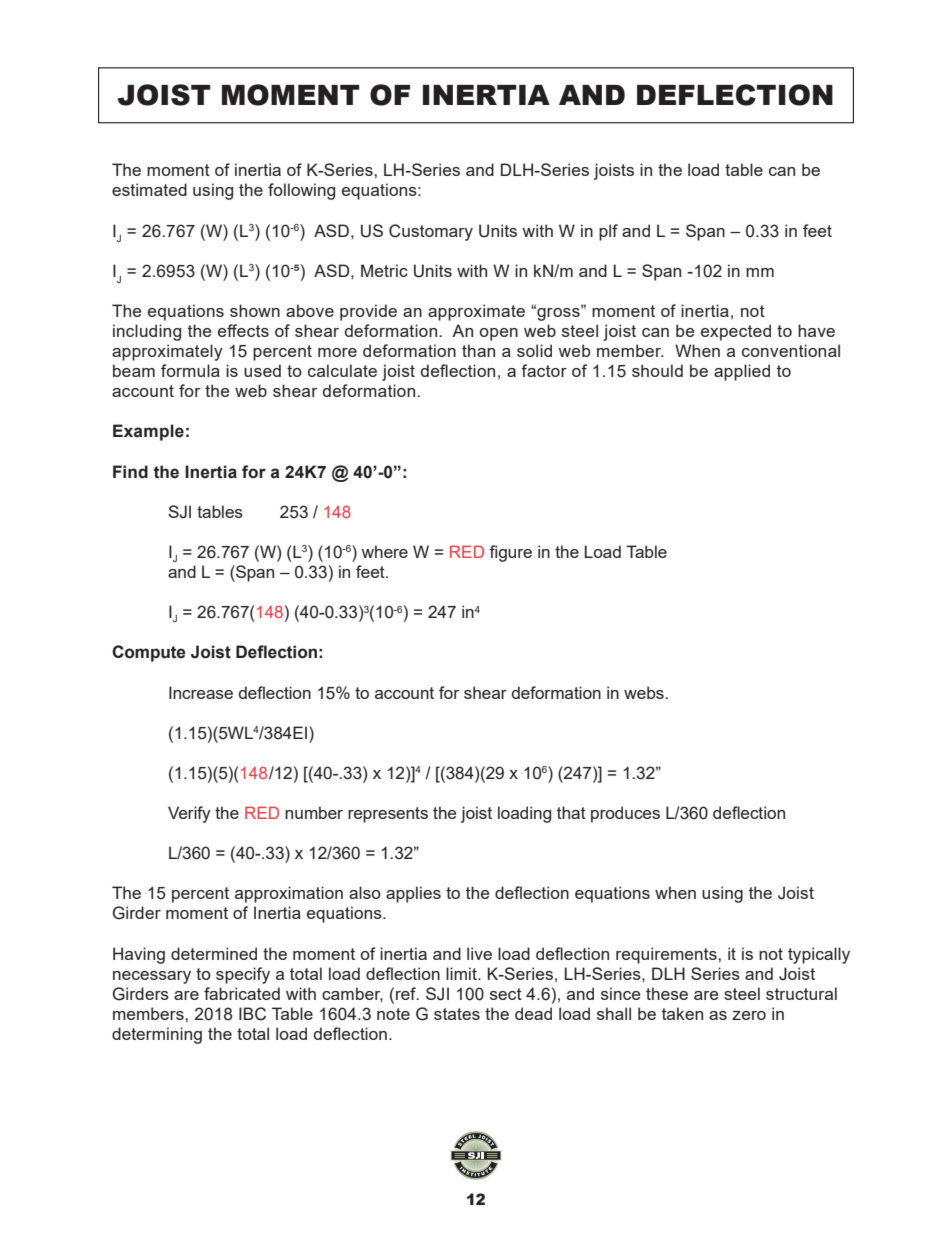 The image size is (952, 1233). Describe the element at coordinates (149, 189) in the screenshot. I see `estimated` at that location.
